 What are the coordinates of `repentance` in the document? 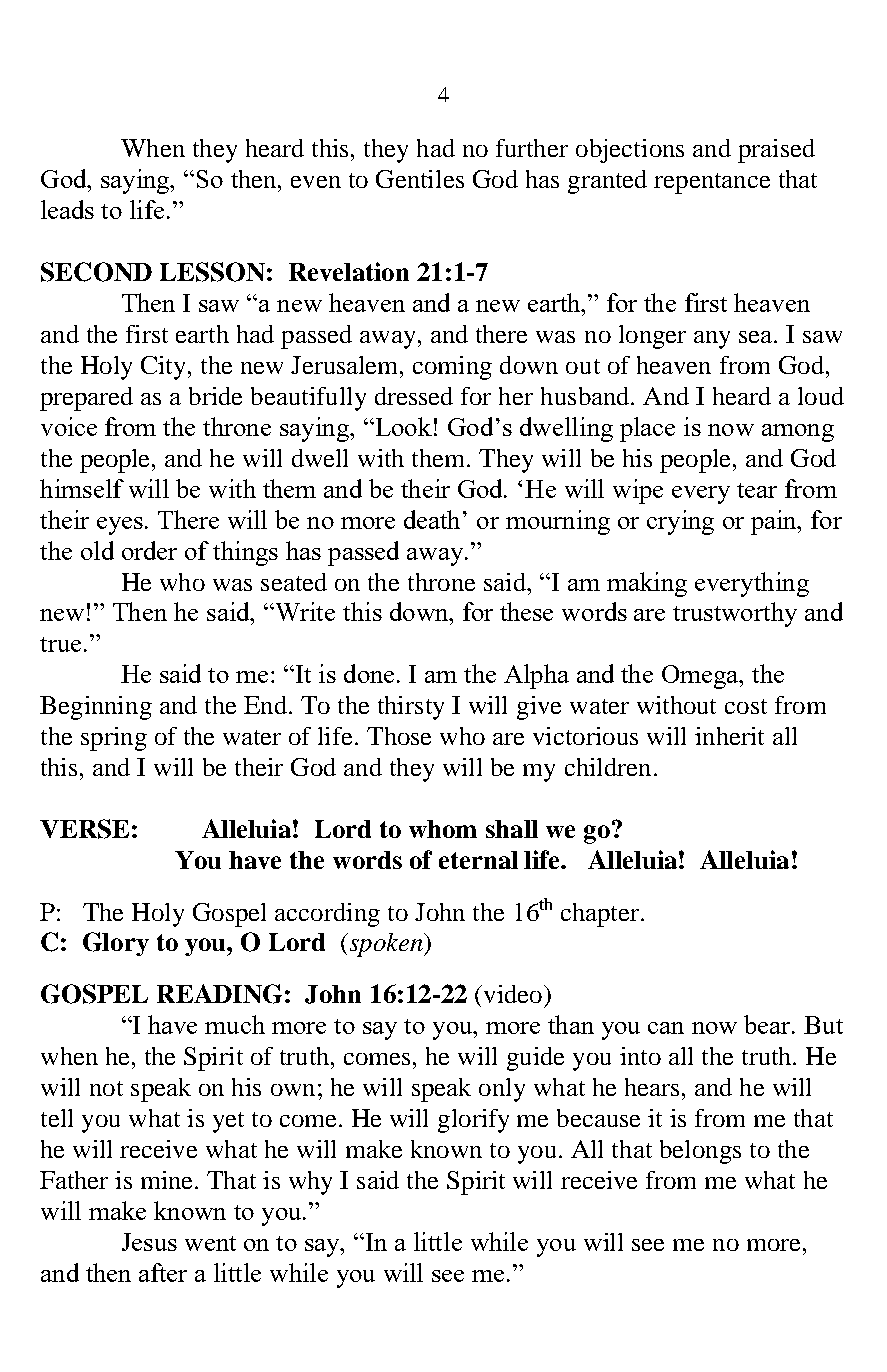 It's located at (712, 183).
